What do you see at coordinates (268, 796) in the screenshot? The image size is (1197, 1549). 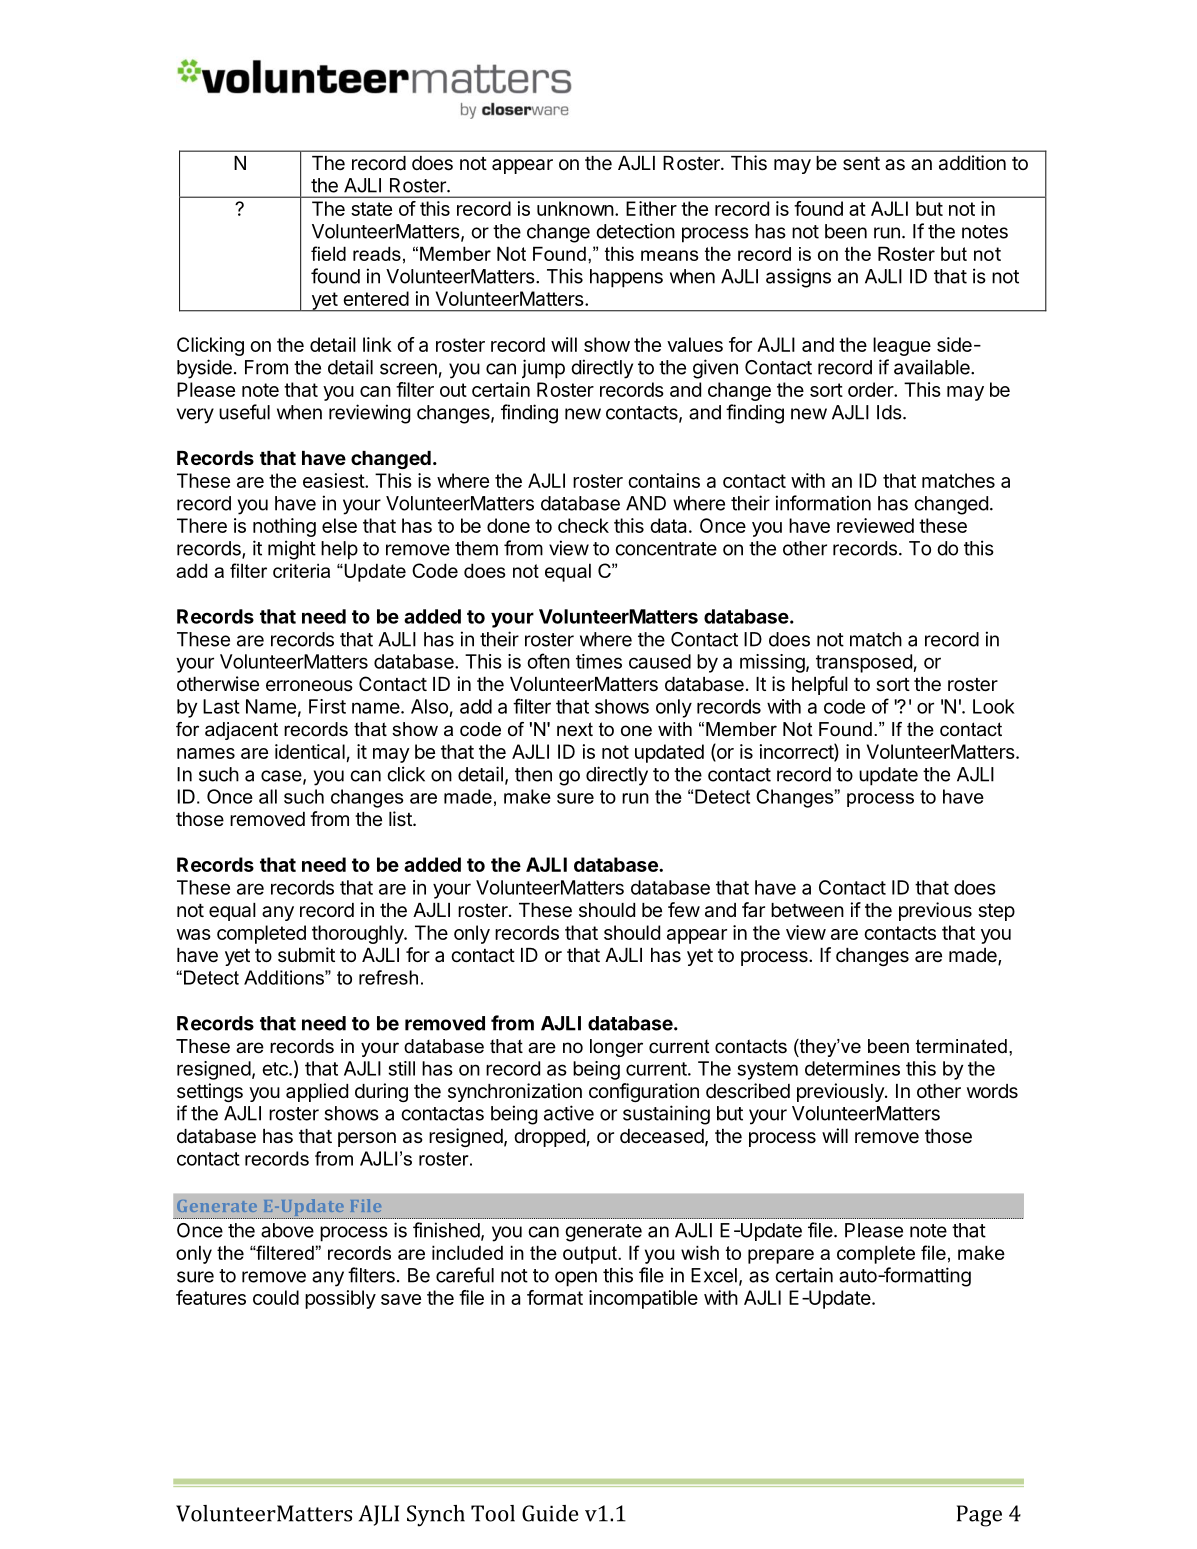 I see `all` at bounding box center [268, 796].
